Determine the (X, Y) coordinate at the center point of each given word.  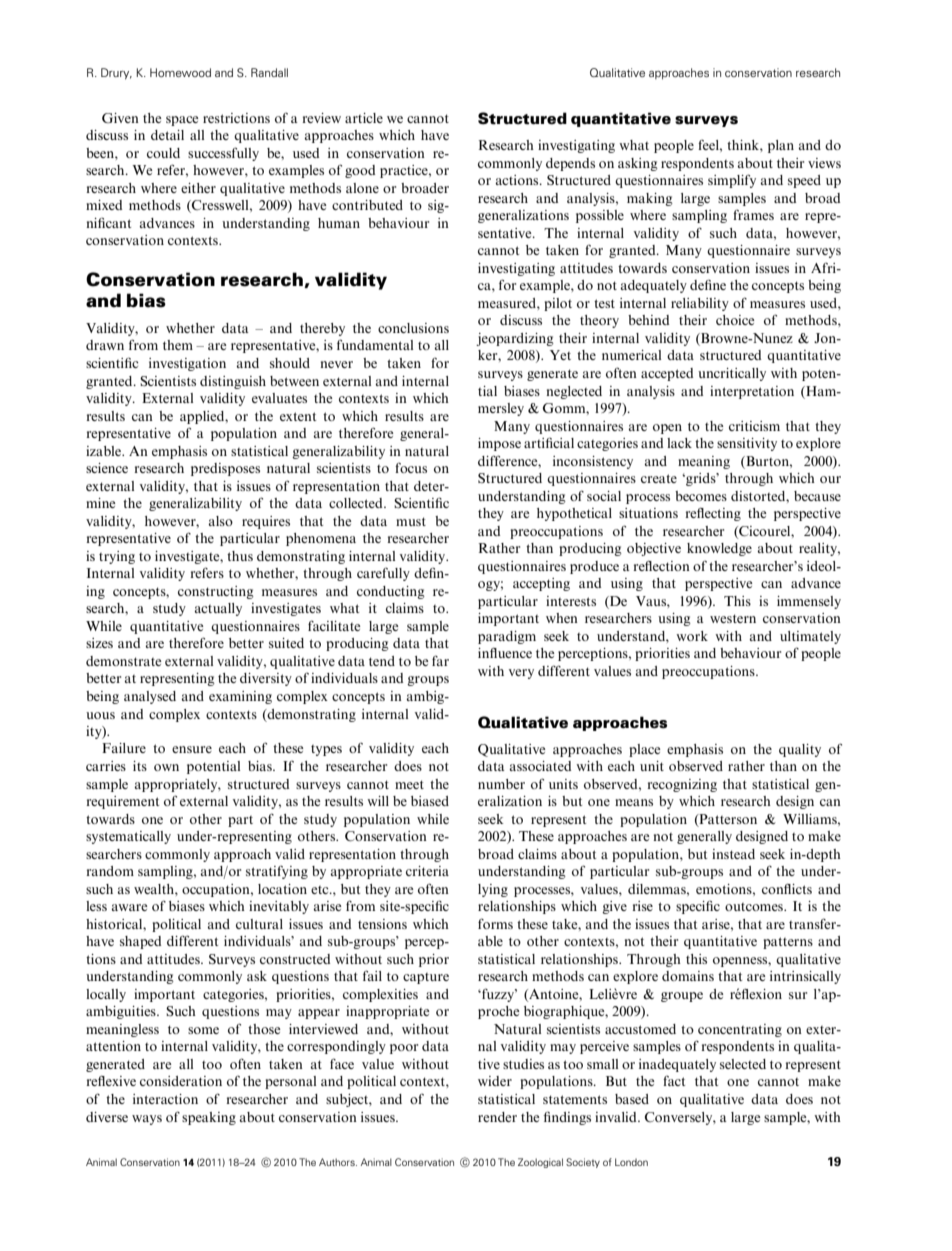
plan (781, 146)
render (497, 1117)
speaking (209, 1118)
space (182, 121)
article (364, 118)
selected (743, 1064)
